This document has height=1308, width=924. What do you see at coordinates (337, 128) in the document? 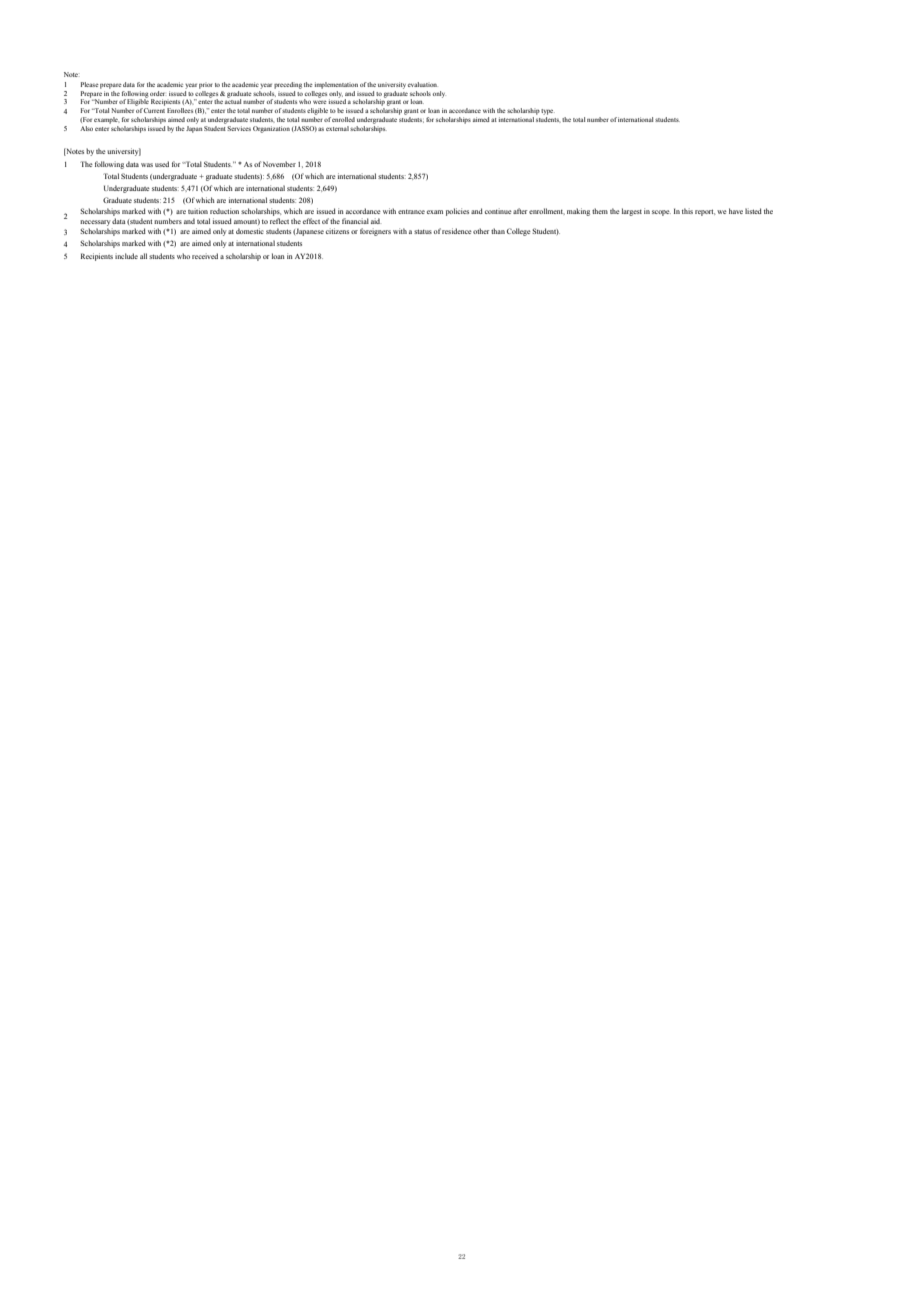
I see `external` at bounding box center [337, 128].
